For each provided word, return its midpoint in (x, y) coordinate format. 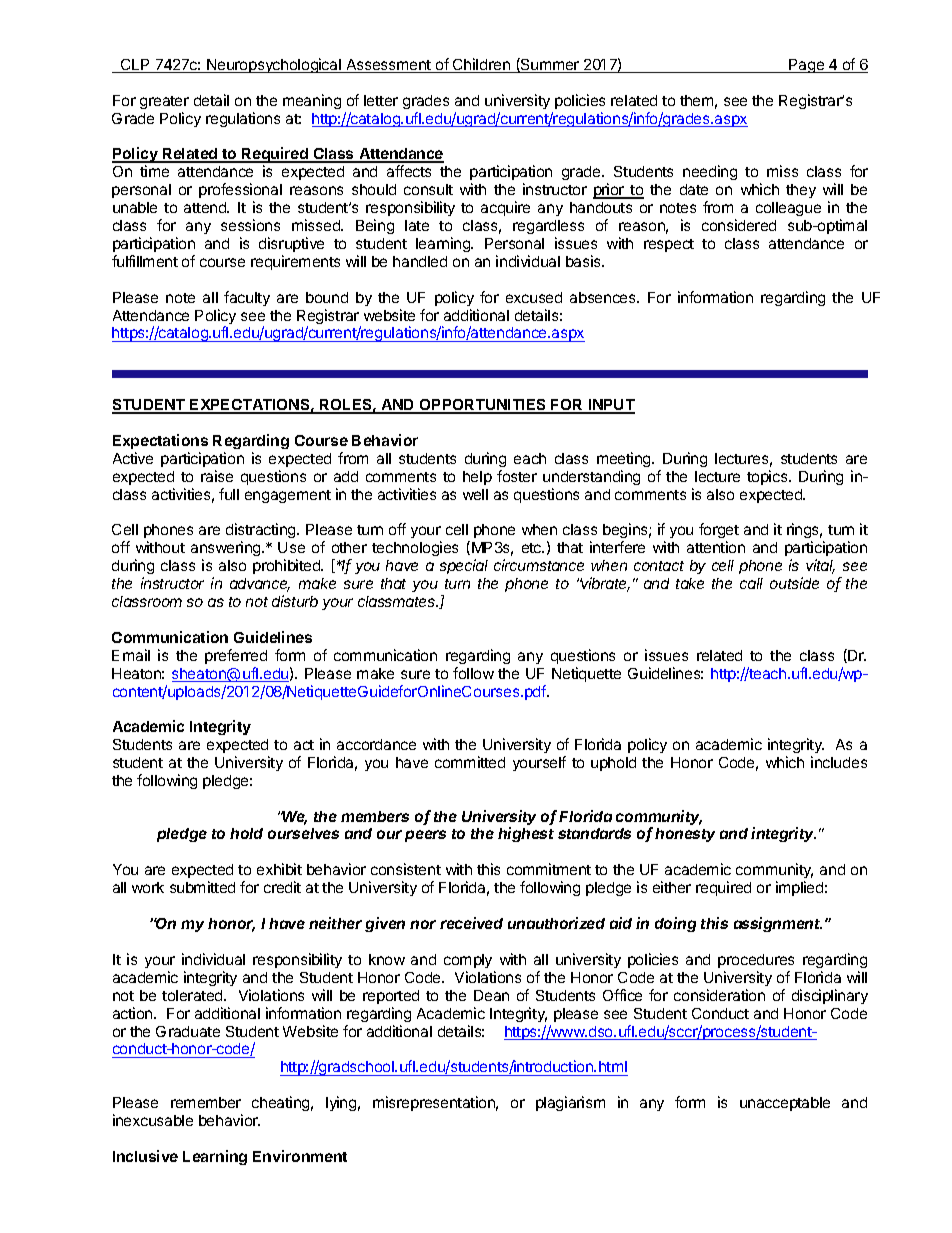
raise (217, 476)
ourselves (303, 833)
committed (470, 762)
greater (164, 102)
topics (768, 477)
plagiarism (570, 1103)
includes (839, 762)
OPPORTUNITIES (483, 406)
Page (807, 66)
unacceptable (785, 1104)
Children (481, 65)
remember (206, 1102)
